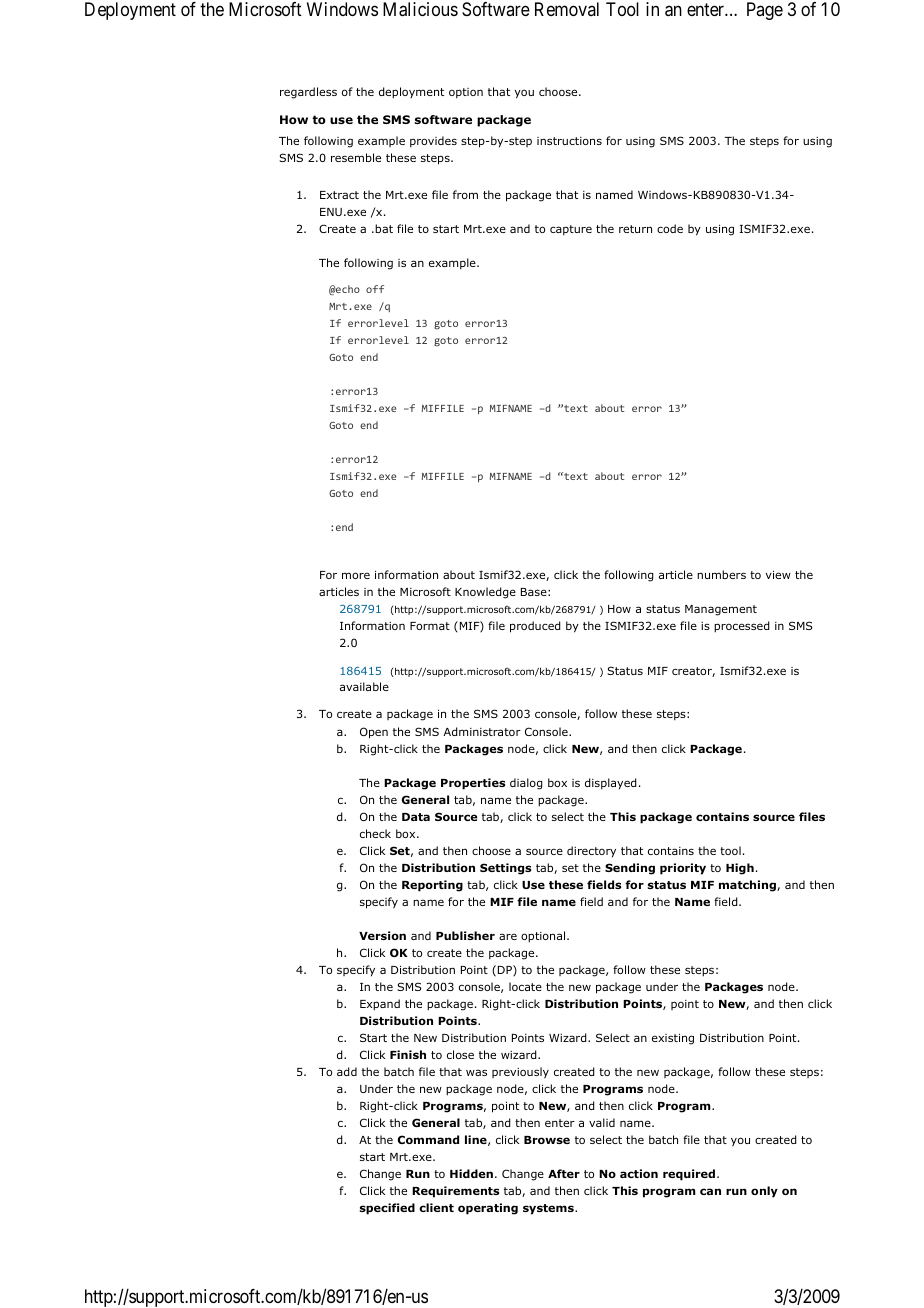  Describe the element at coordinates (710, 1191) in the screenshot. I see `can` at that location.
